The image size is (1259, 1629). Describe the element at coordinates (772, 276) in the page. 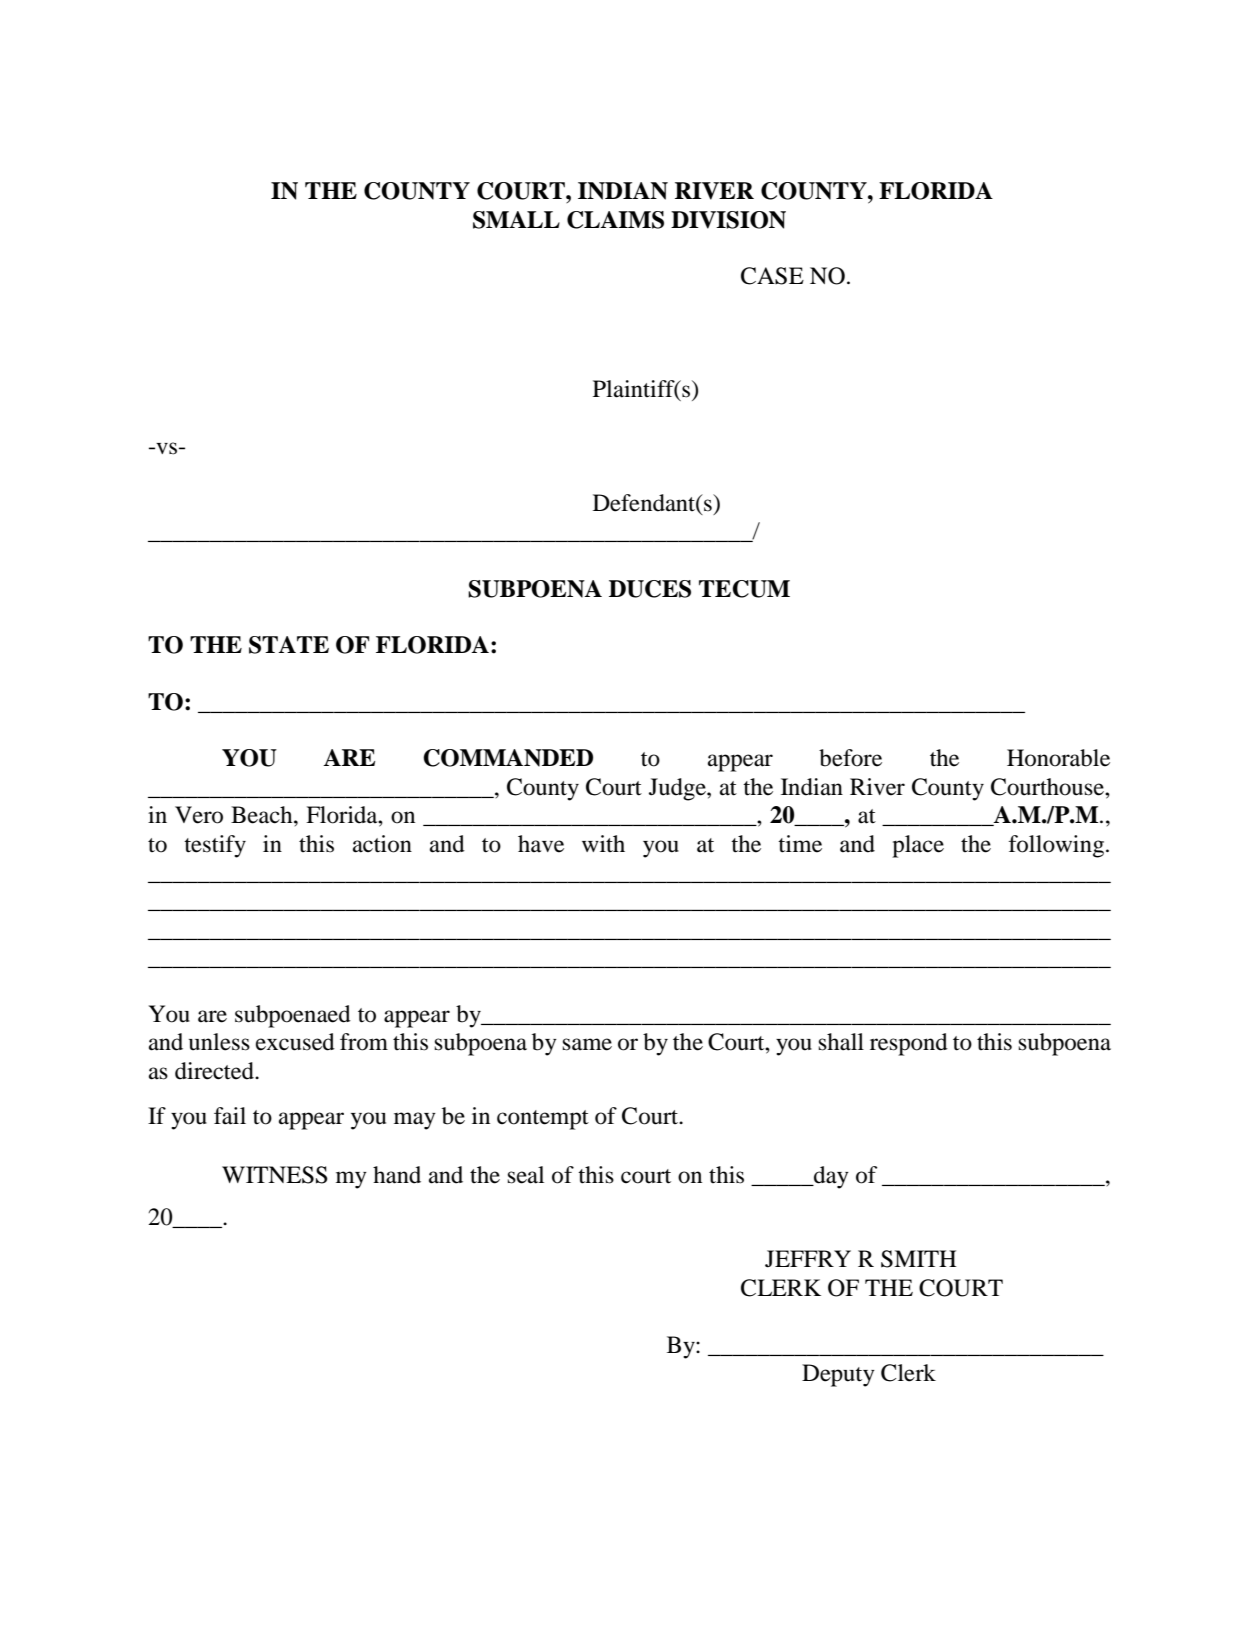

I see `CASE` at that location.
